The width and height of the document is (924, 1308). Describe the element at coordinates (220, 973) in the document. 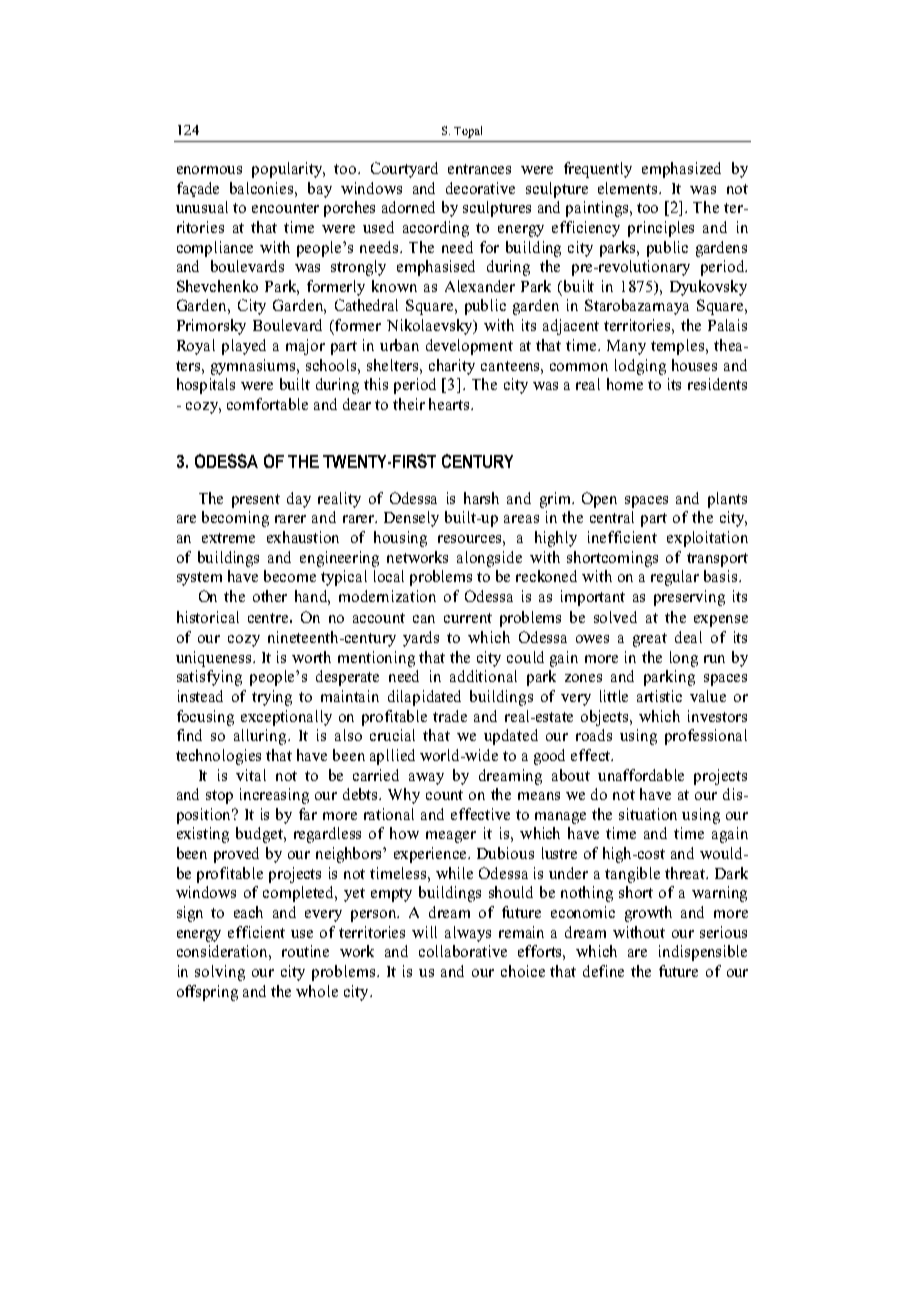

I see `solving` at that location.
